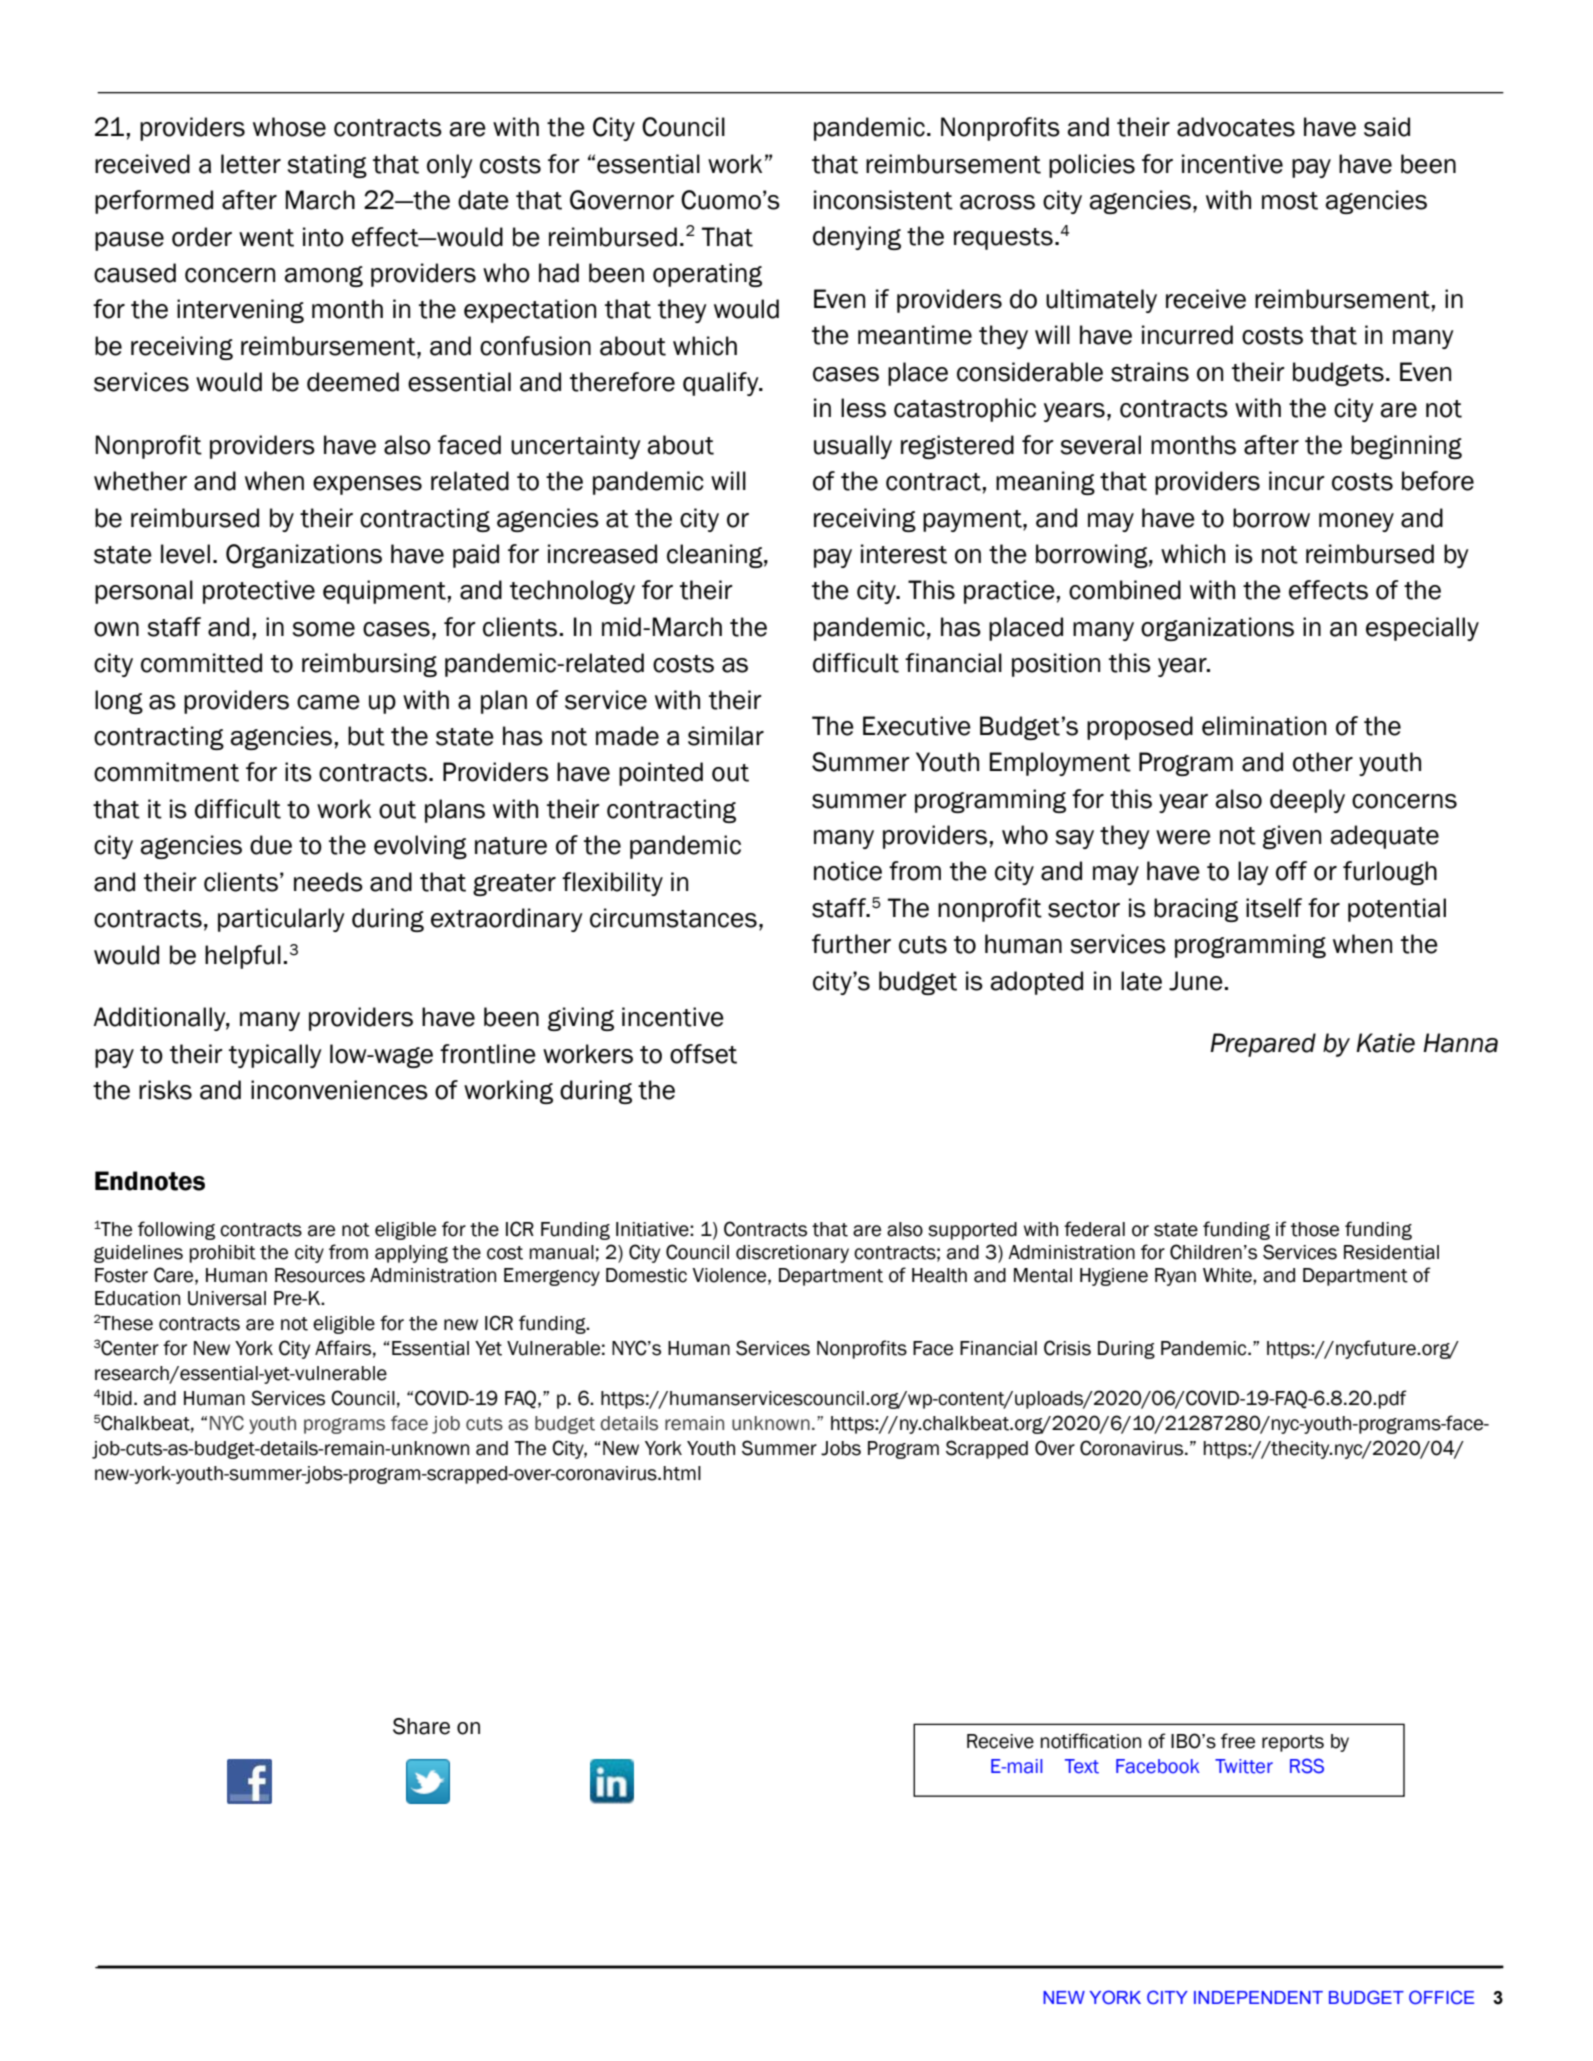  What do you see at coordinates (222, 1254) in the document?
I see `prohibit` at bounding box center [222, 1254].
